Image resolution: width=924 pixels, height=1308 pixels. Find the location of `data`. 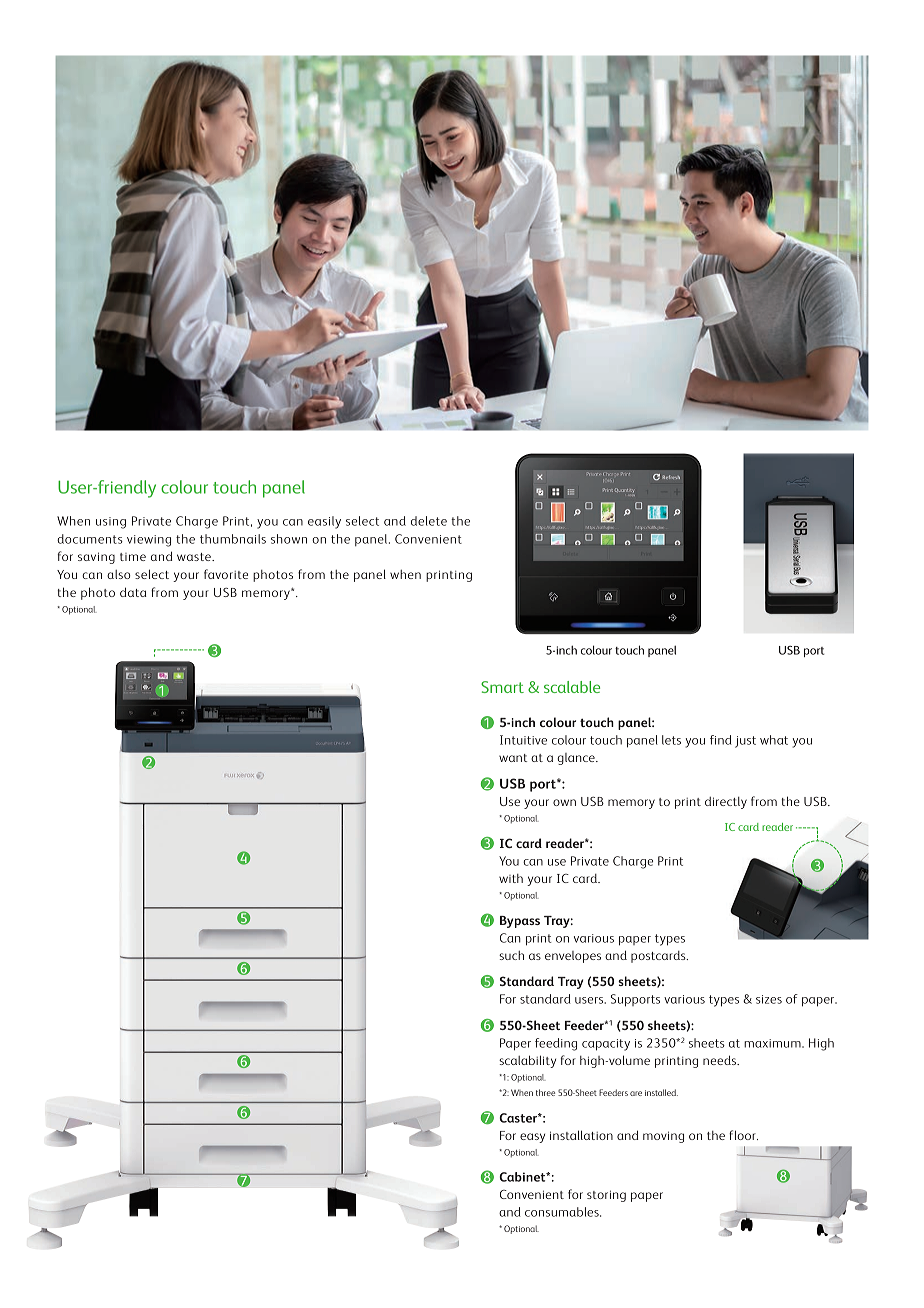

data is located at coordinates (133, 592).
